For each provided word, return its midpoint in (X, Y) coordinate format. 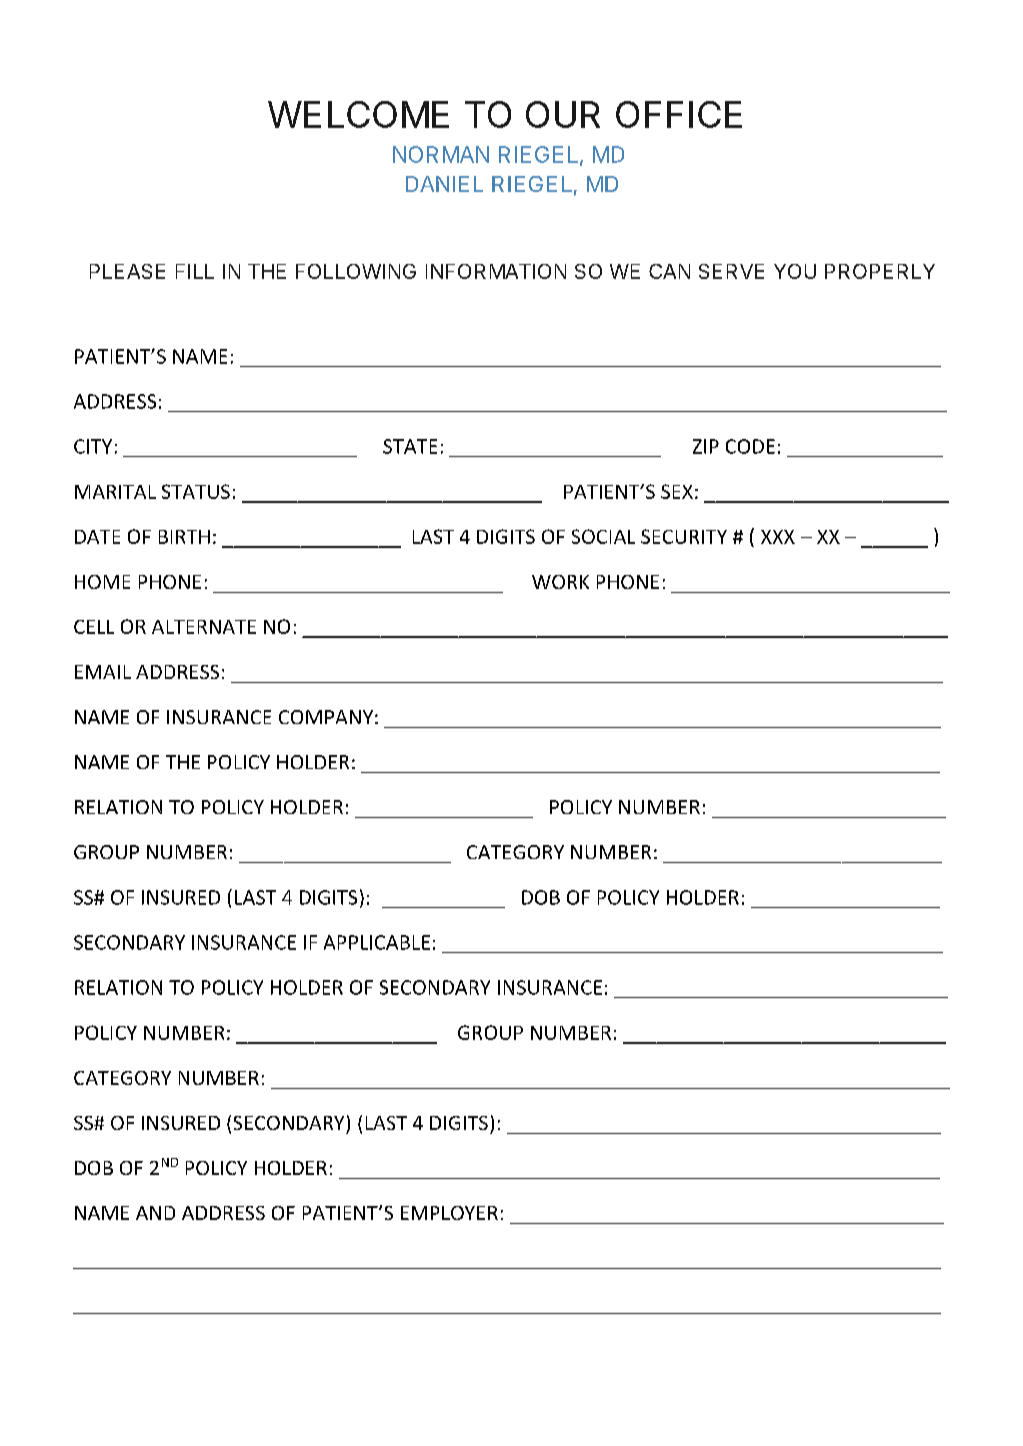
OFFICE (679, 114)
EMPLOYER (449, 1213)
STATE (410, 446)
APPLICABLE (377, 942)
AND (155, 1213)
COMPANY (326, 717)
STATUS (196, 491)
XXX (778, 537)
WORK (560, 582)
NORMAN (441, 154)
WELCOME (358, 114)
